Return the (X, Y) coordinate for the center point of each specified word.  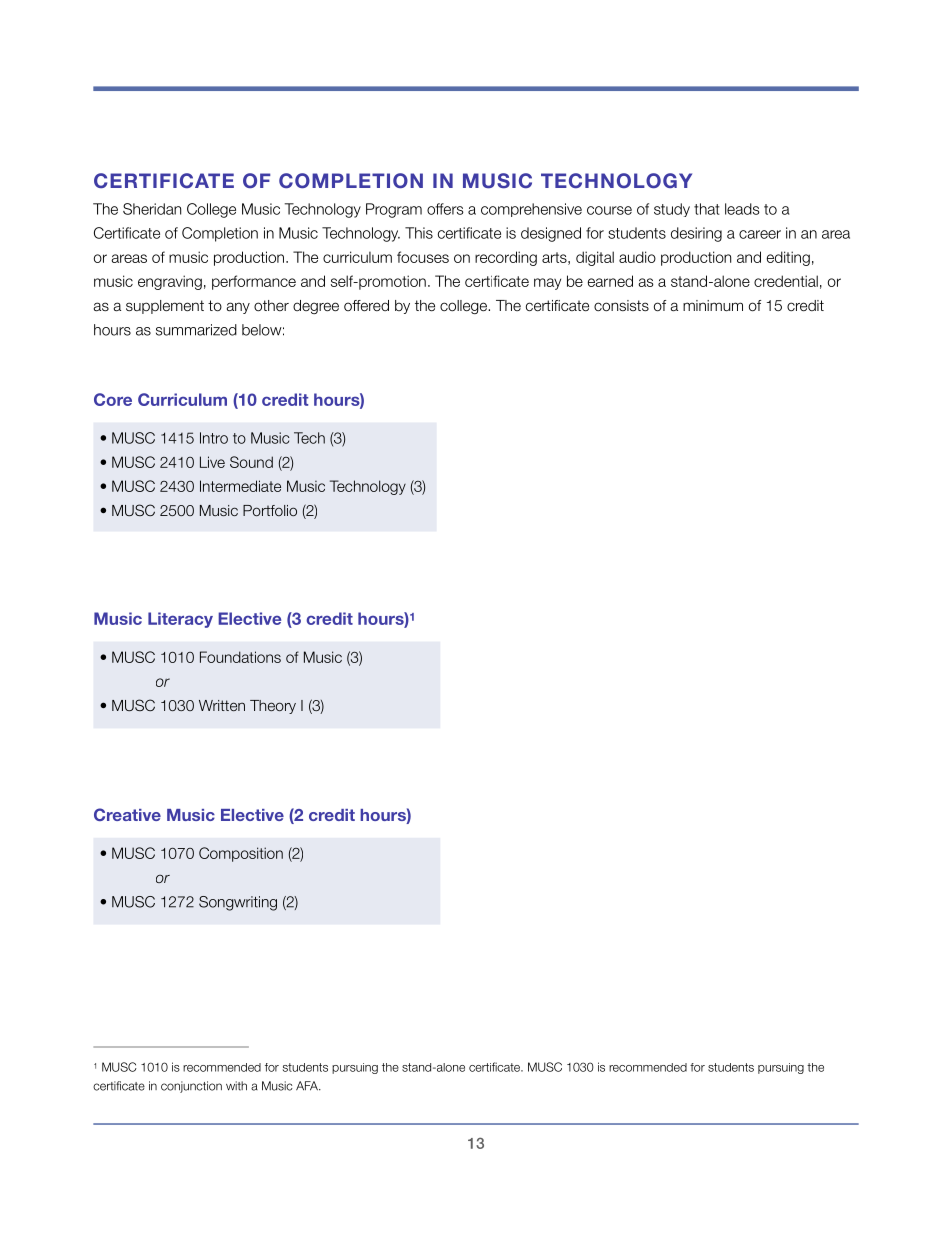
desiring (696, 234)
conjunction (191, 1087)
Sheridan (152, 209)
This (419, 233)
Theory (273, 707)
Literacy (180, 620)
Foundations (240, 657)
